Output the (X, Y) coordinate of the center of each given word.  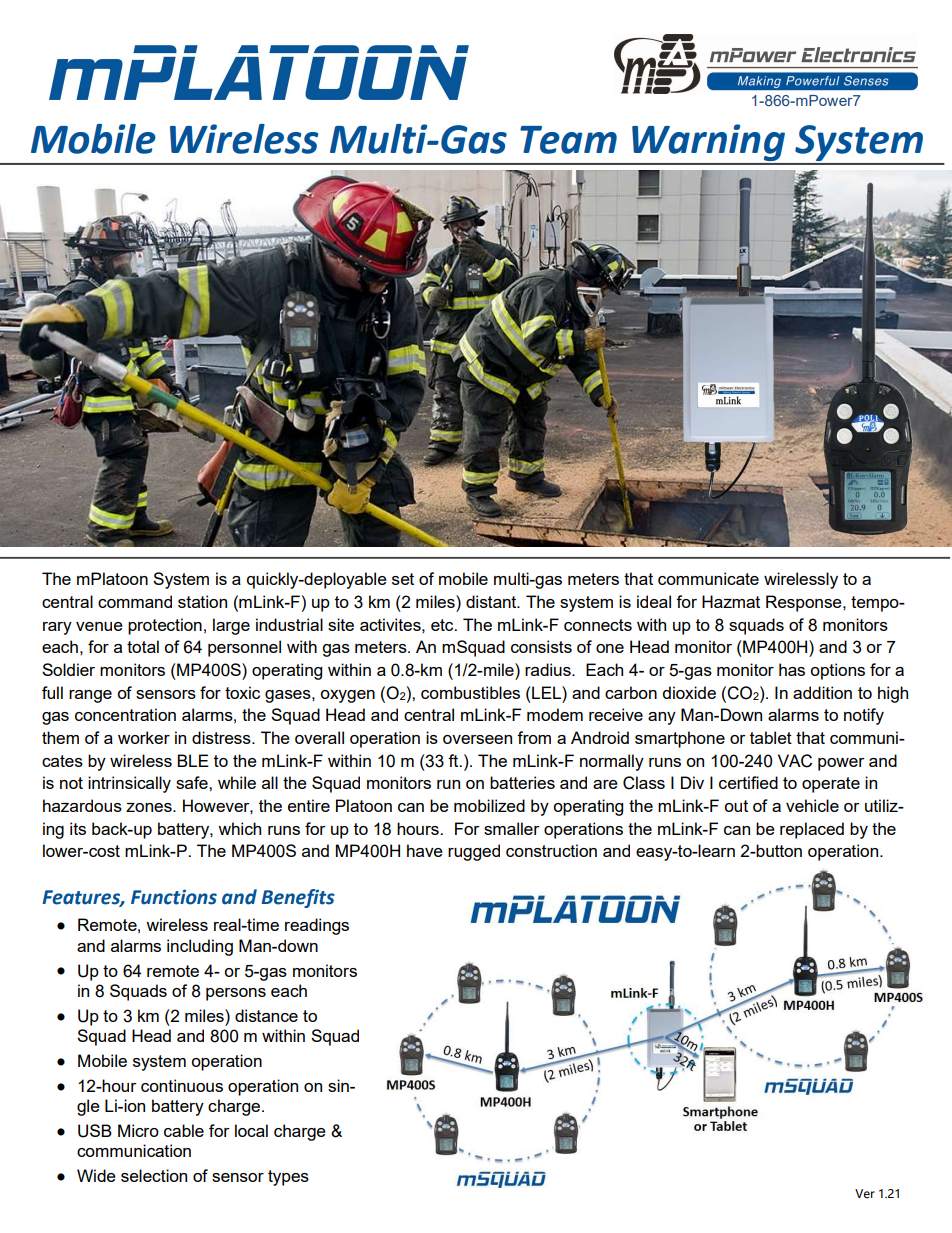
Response (805, 603)
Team (568, 140)
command (135, 601)
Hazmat (731, 601)
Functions (174, 897)
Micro (138, 1130)
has (792, 669)
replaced (812, 830)
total (143, 646)
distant (492, 601)
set (403, 579)
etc (443, 625)
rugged (474, 852)
